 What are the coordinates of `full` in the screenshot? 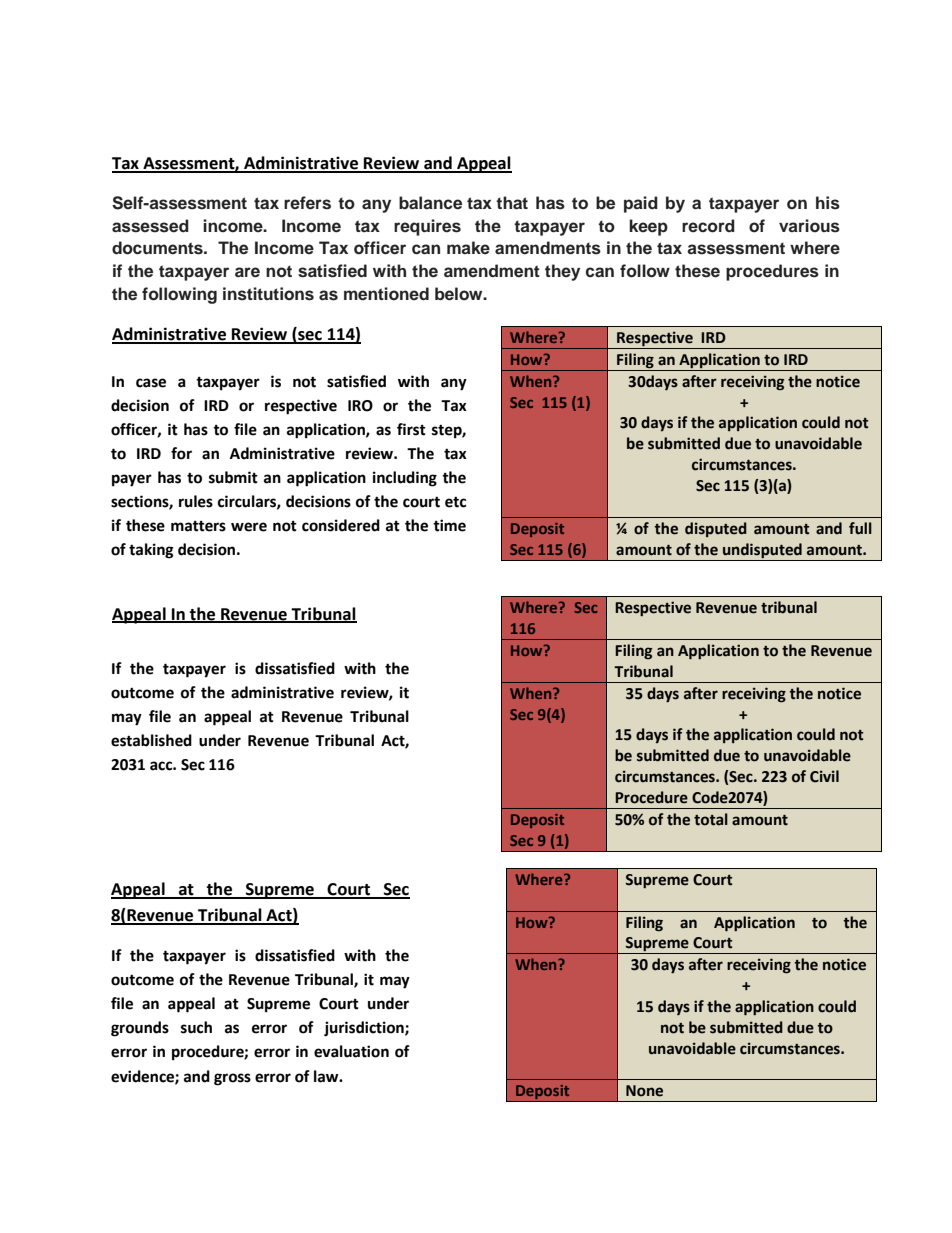 It's located at (860, 528).
